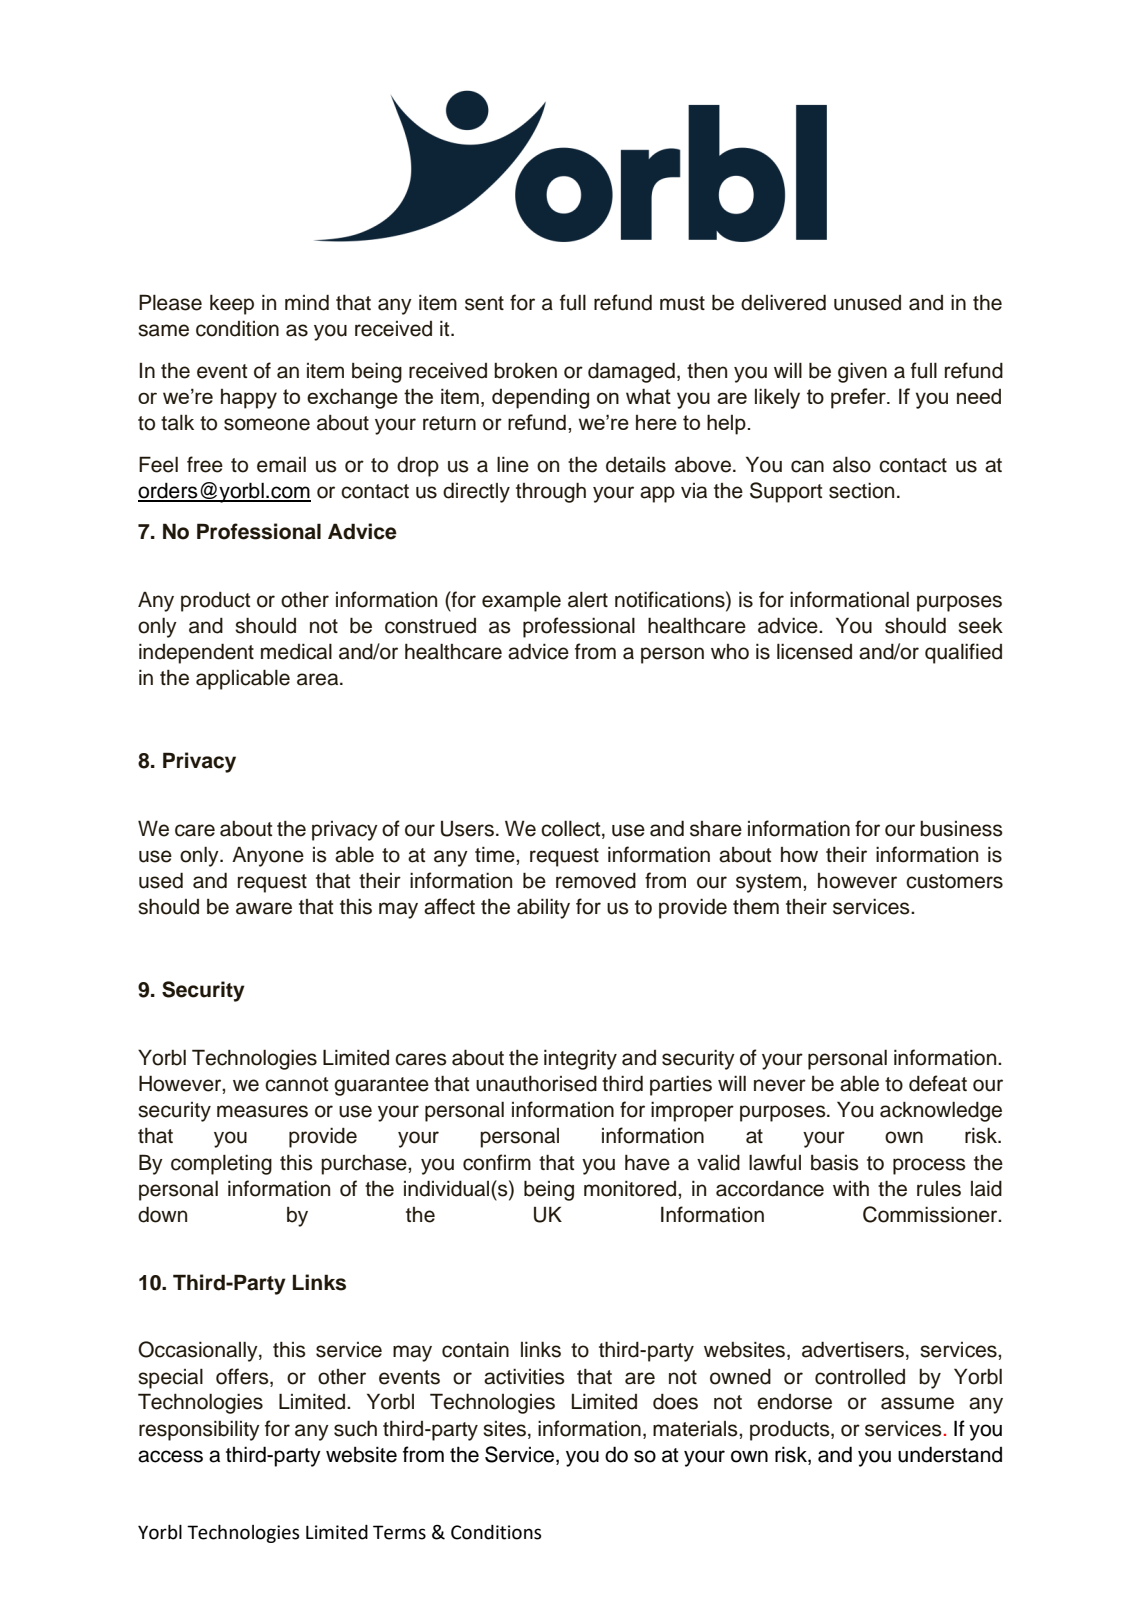 This document has height=1613, width=1141. I want to click on broken, so click(525, 370).
